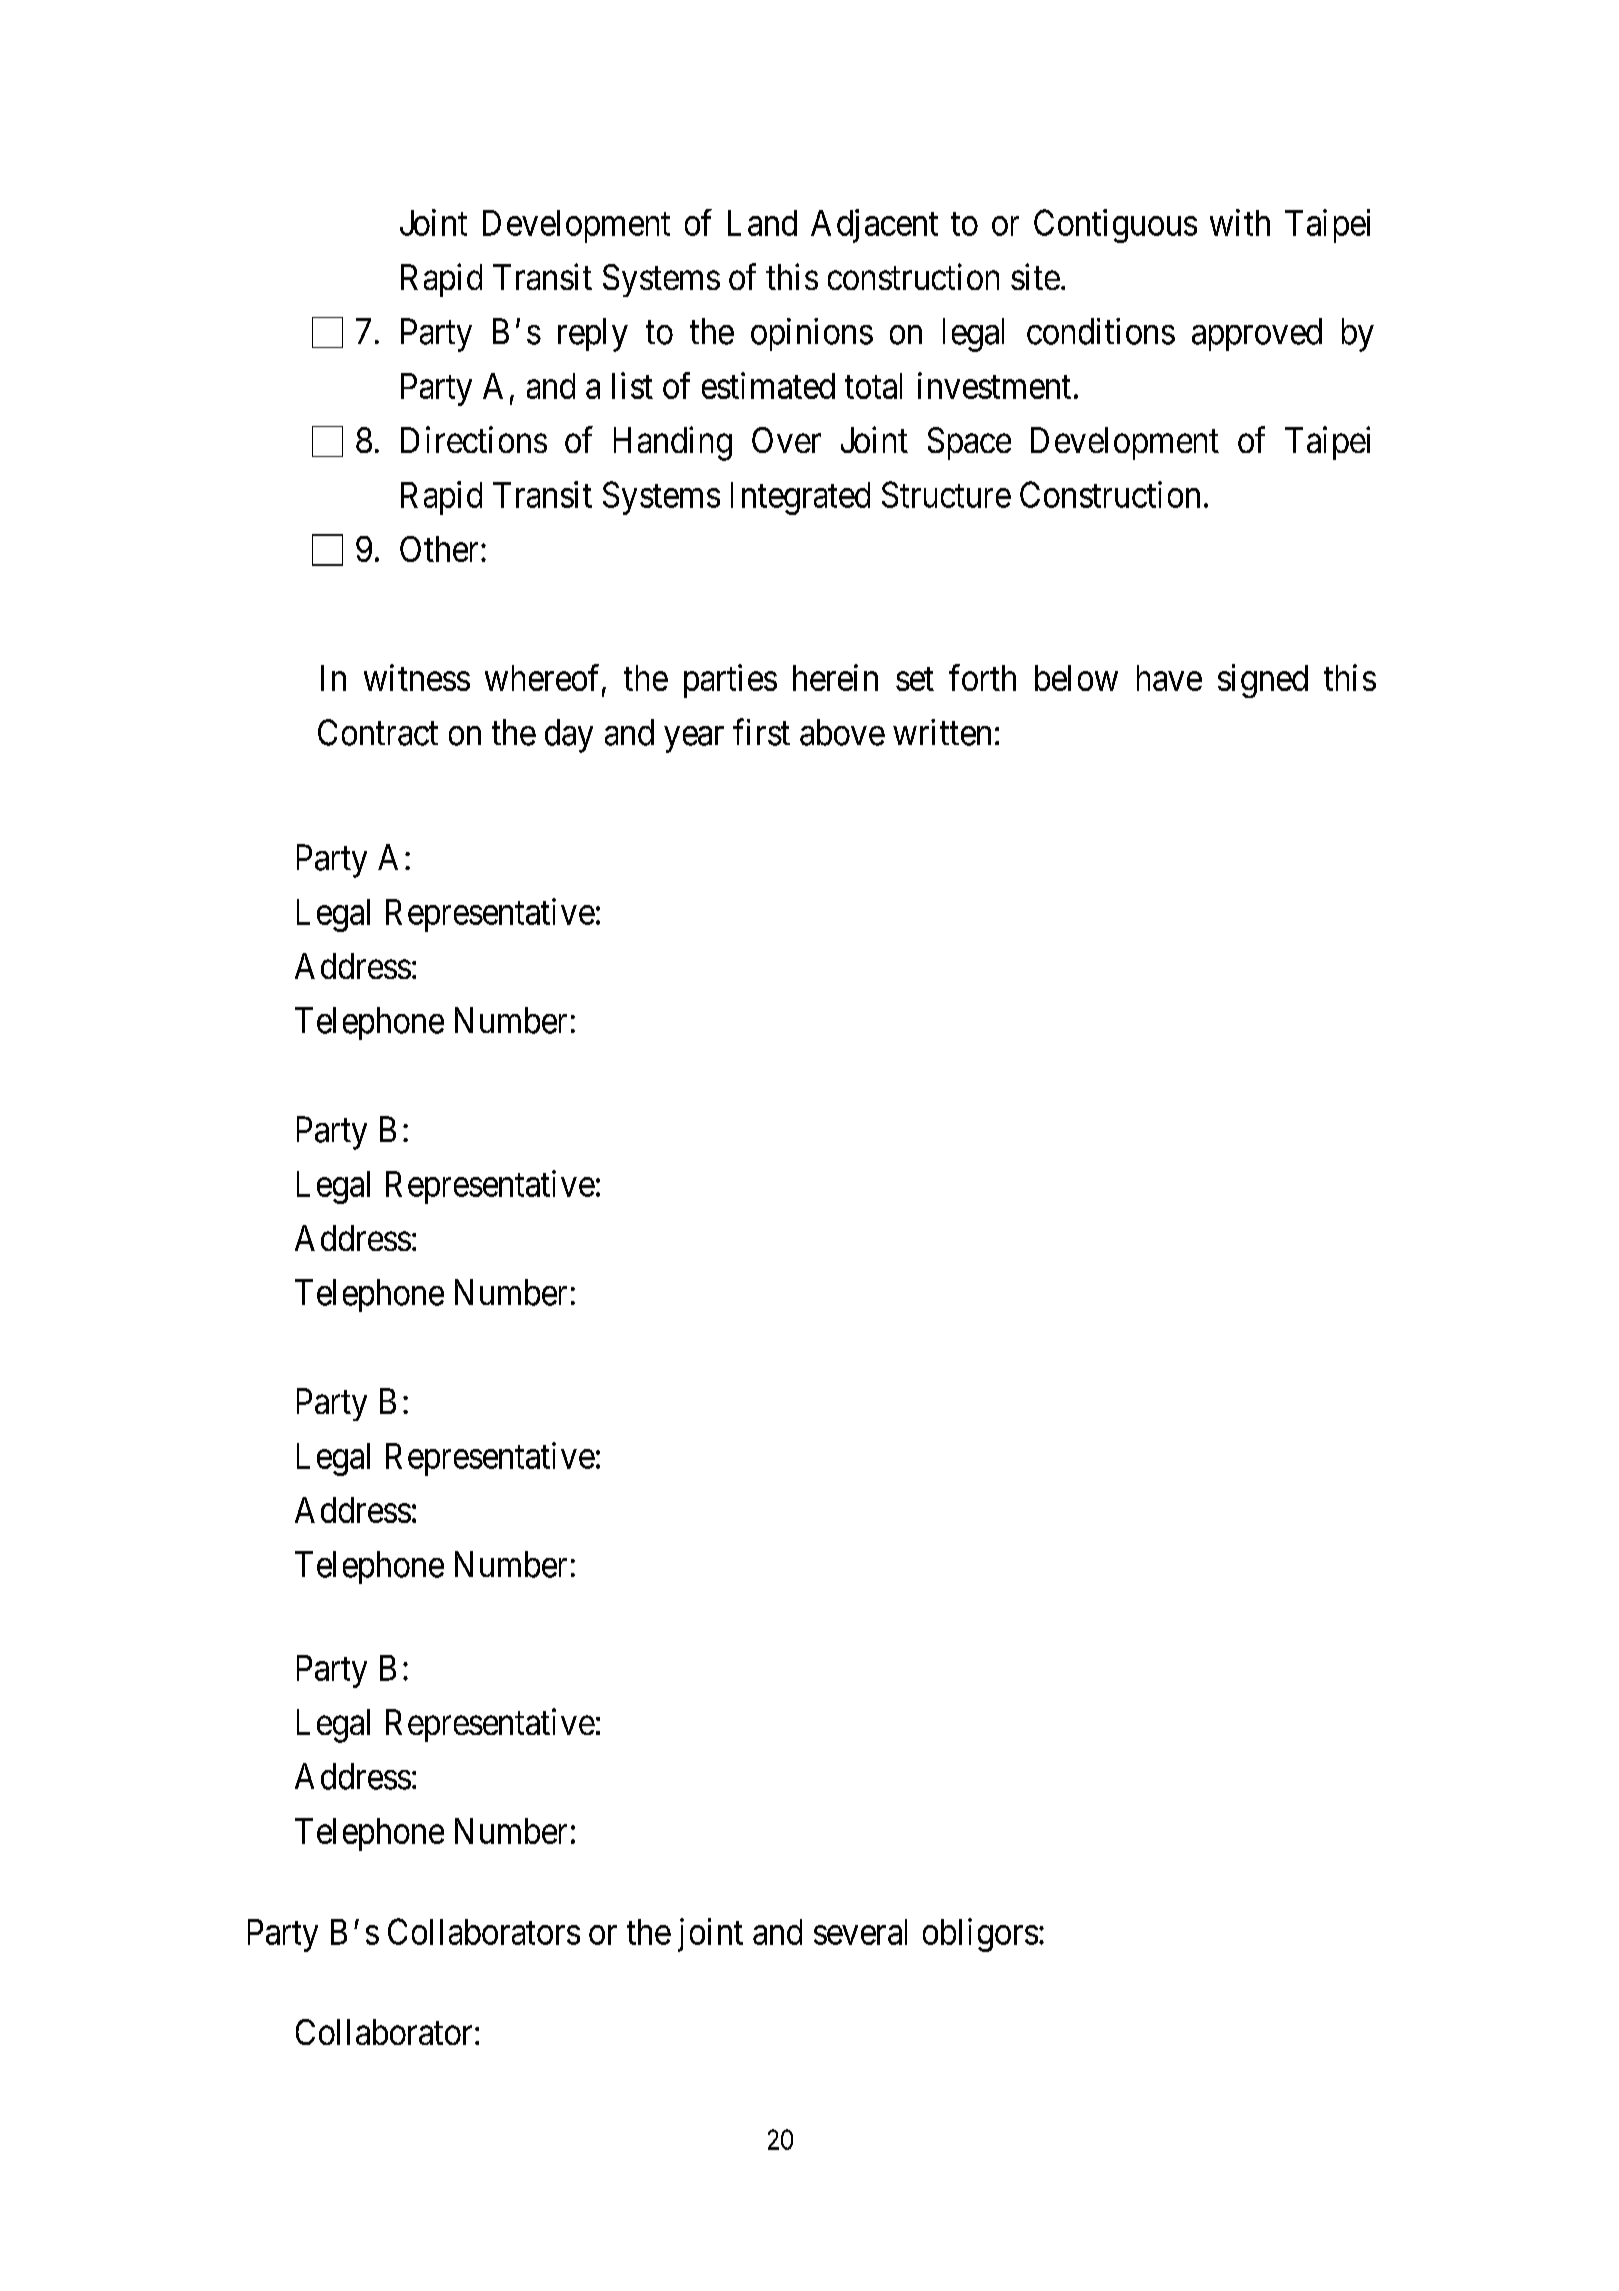 Image resolution: width=1619 pixels, height=2291 pixels. What do you see at coordinates (761, 732) in the document?
I see `first` at bounding box center [761, 732].
